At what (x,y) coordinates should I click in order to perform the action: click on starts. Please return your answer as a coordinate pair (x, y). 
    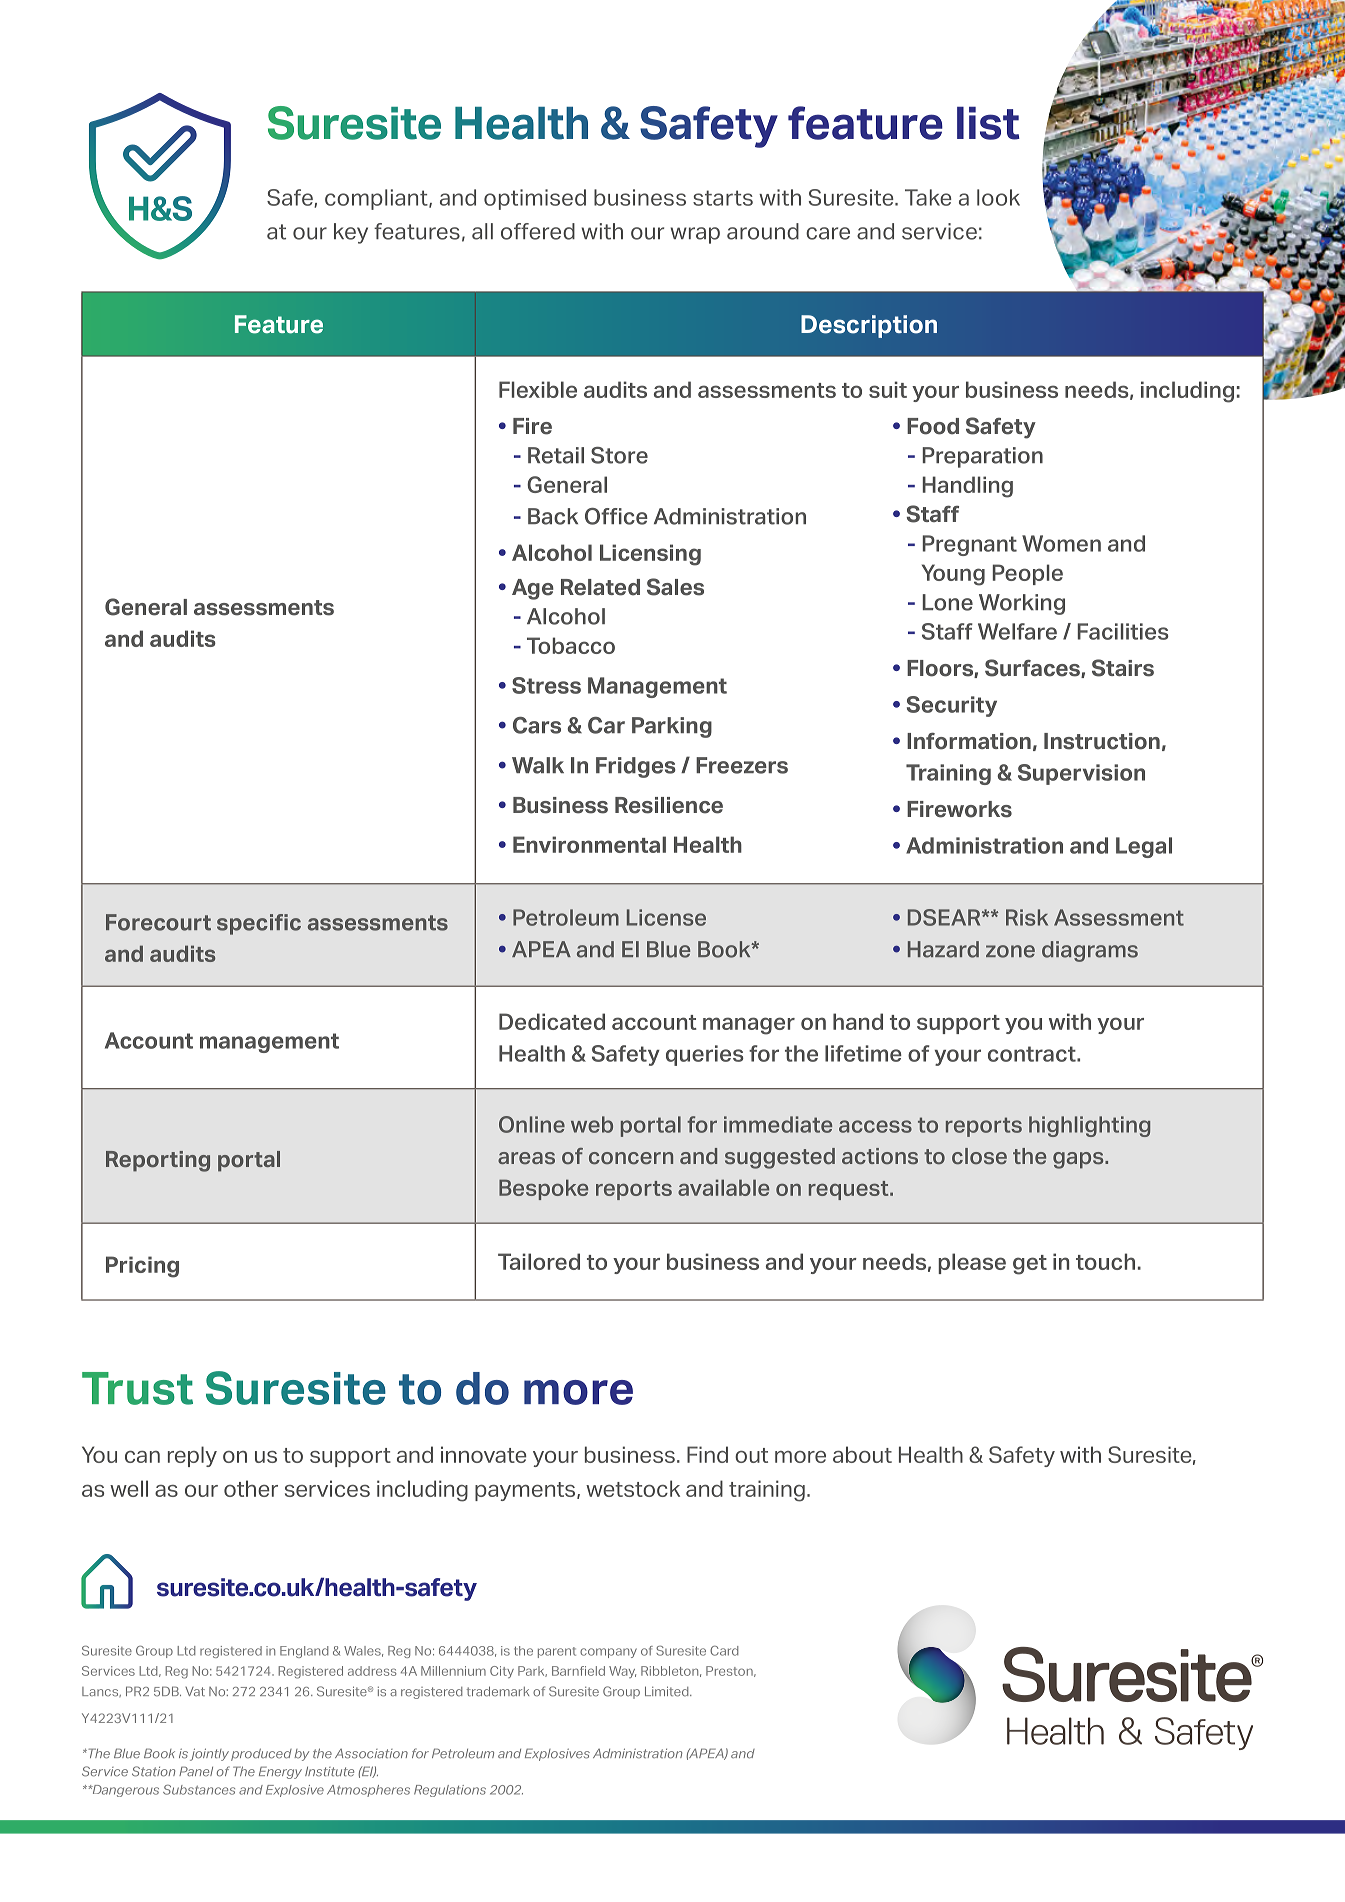
    Looking at the image, I should click on (723, 198).
